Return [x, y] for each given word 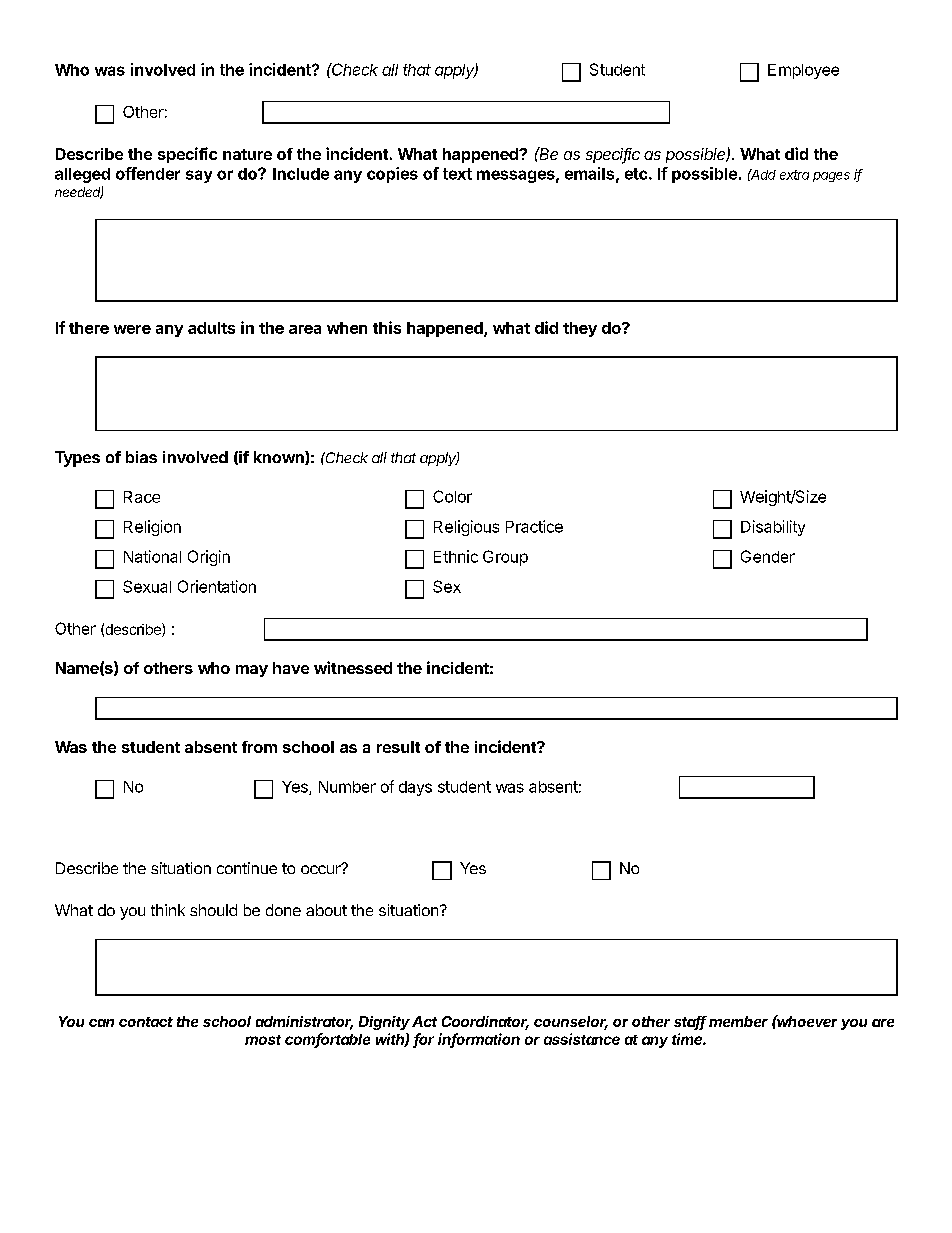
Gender [768, 556]
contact [146, 1022]
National [152, 556]
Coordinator [485, 1023]
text [457, 174]
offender [148, 173]
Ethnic [456, 556]
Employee [803, 71]
